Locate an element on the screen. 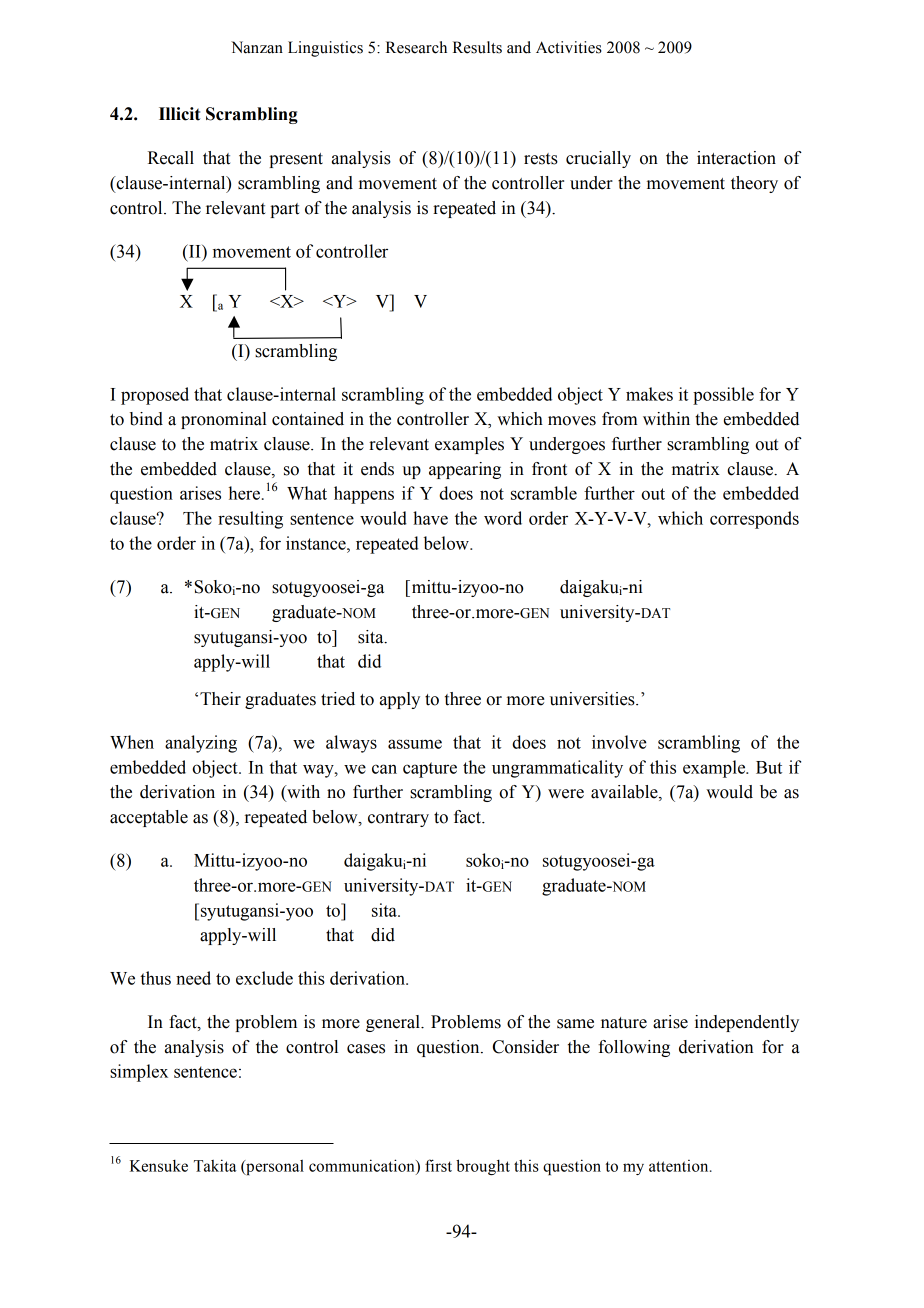 The image size is (924, 1308). proposed is located at coordinates (155, 396).
